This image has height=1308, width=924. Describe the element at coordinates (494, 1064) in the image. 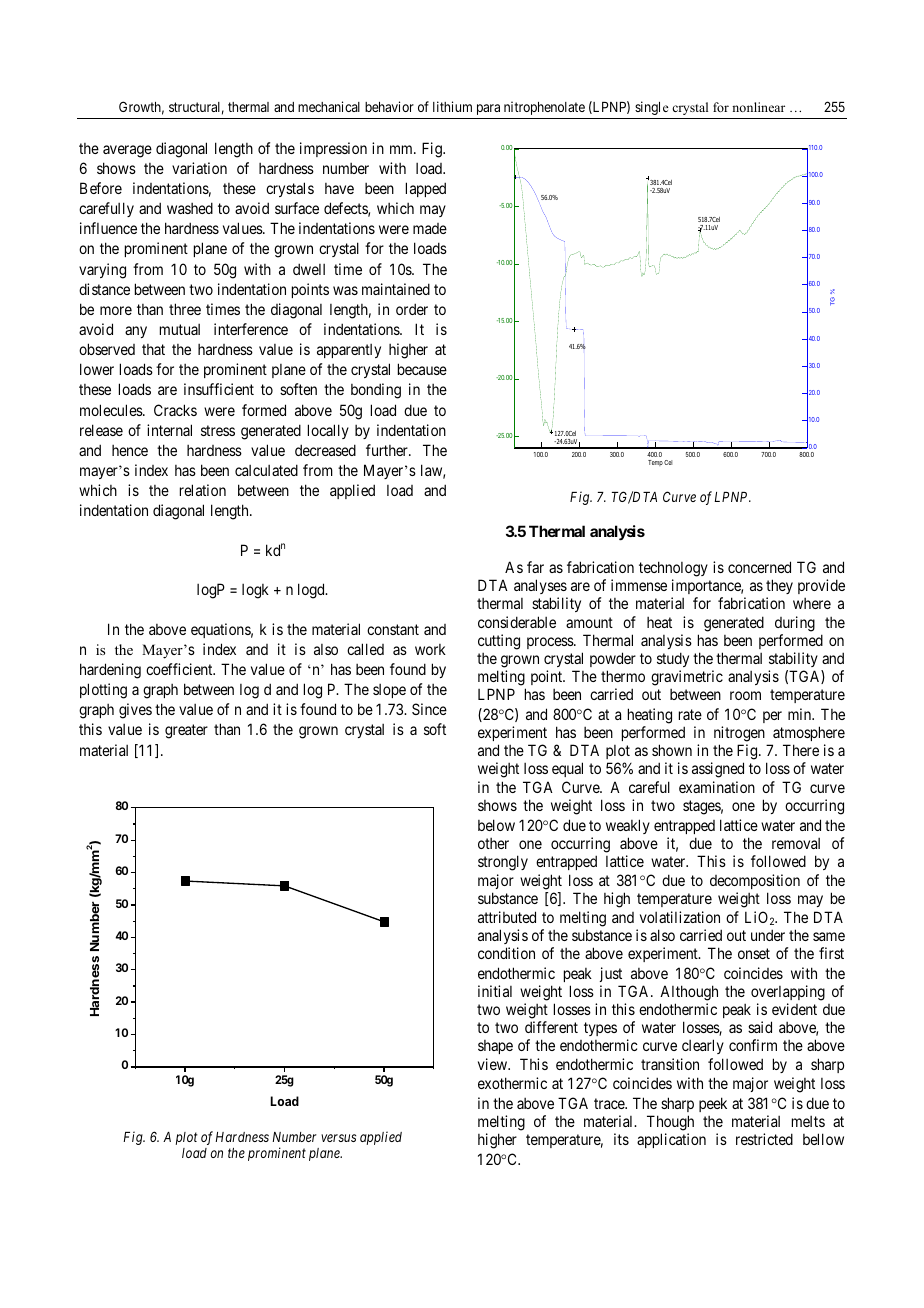

I see `view` at that location.
